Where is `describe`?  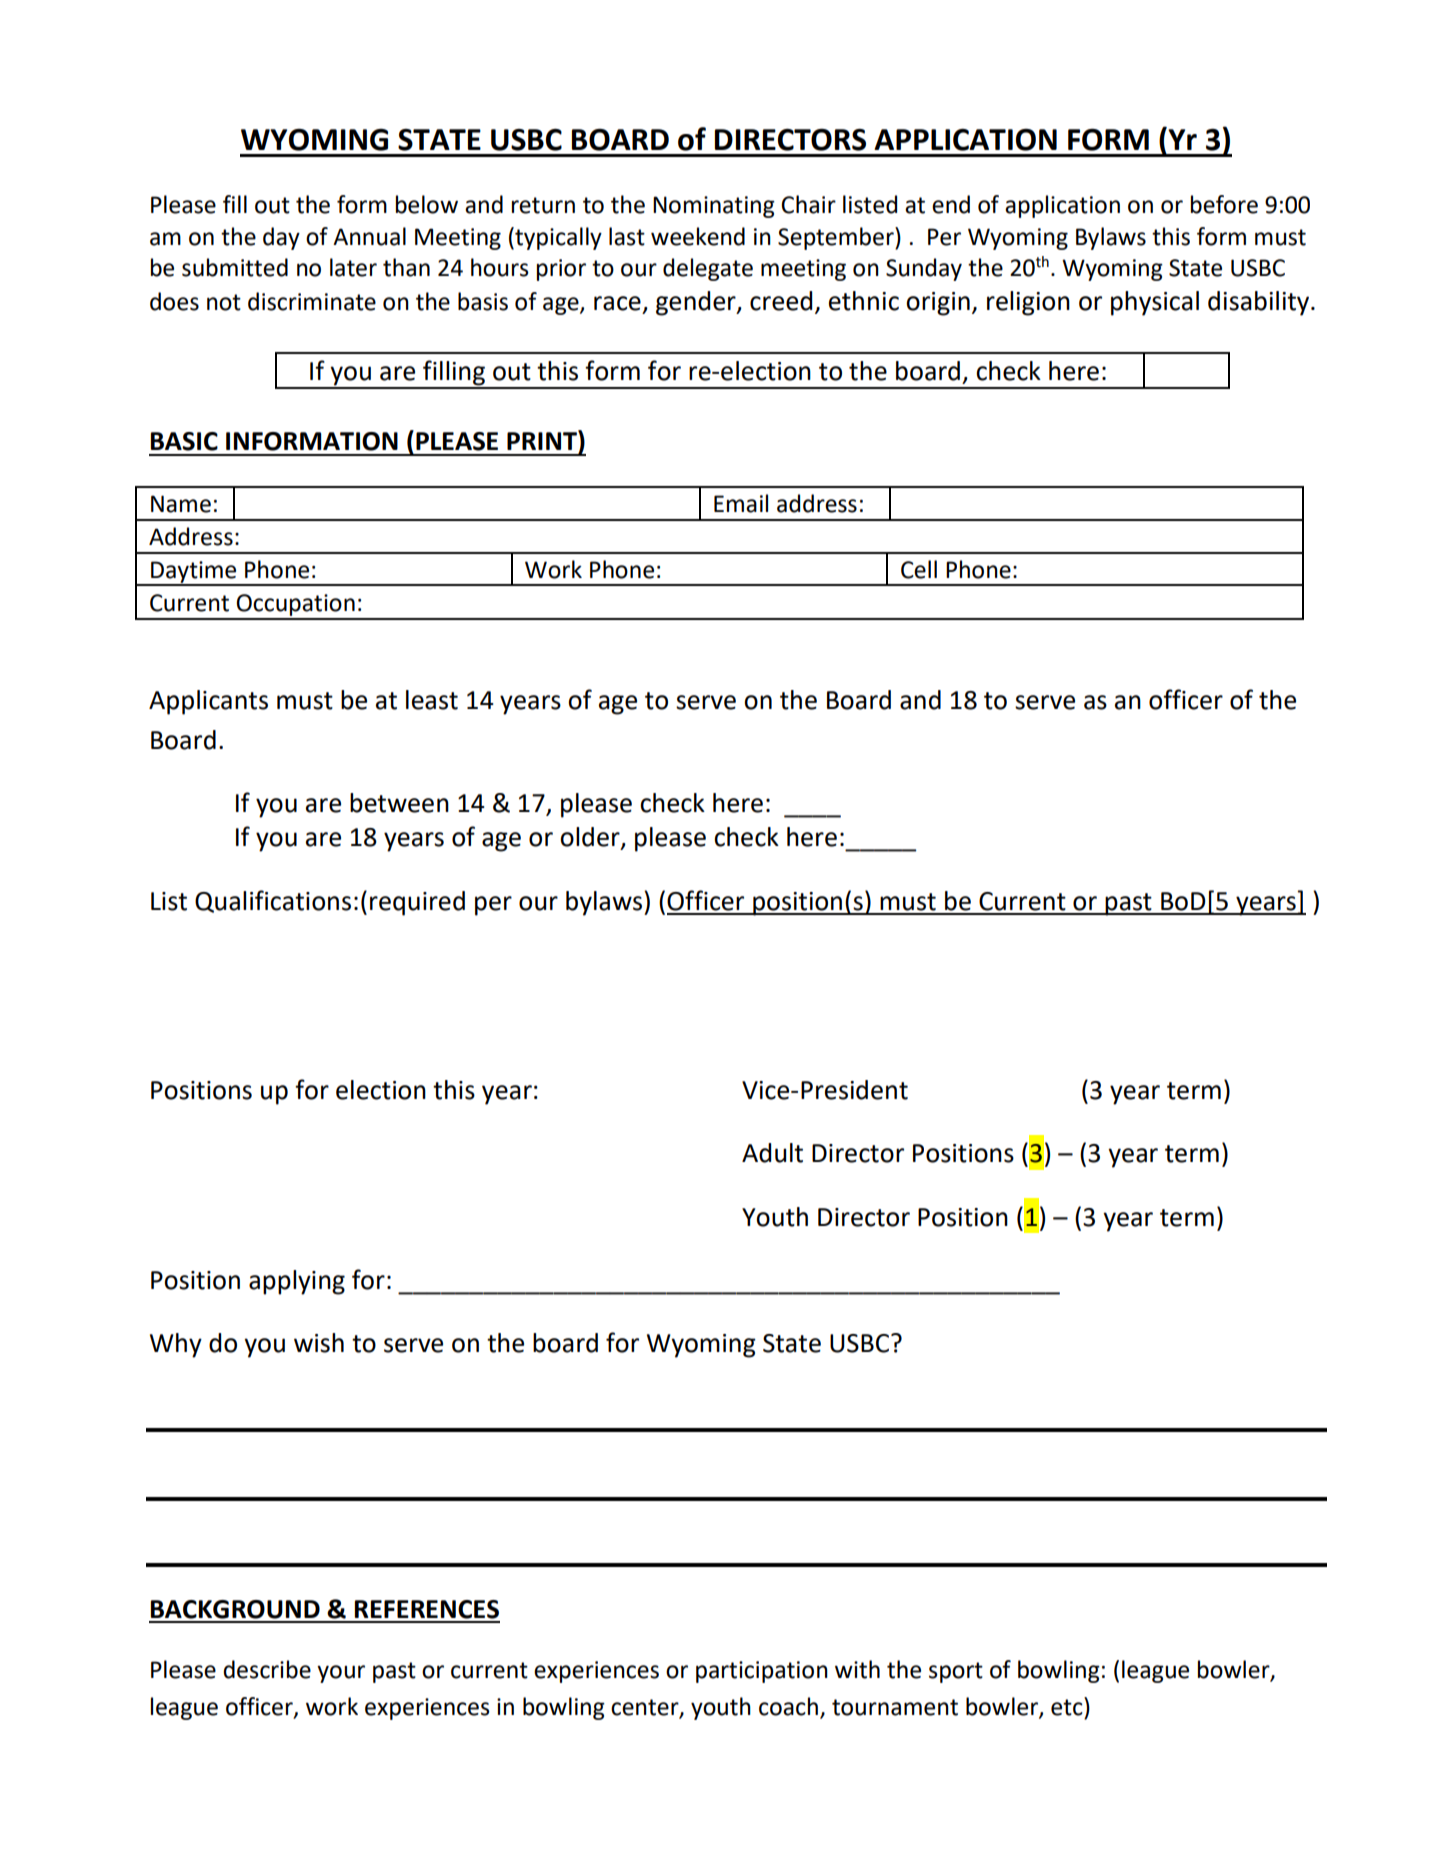 describe is located at coordinates (267, 1669).
